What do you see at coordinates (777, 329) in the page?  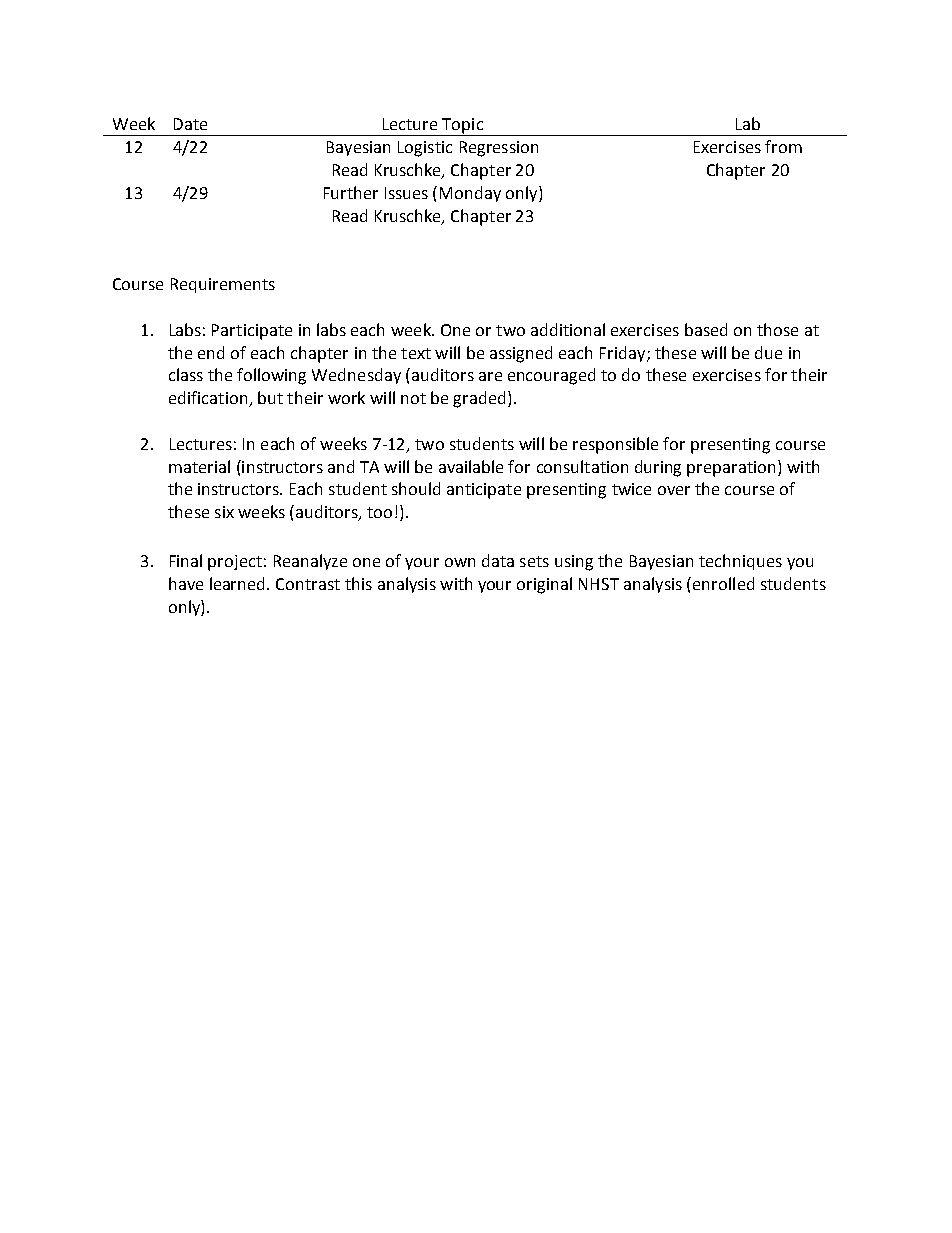 I see `those` at bounding box center [777, 329].
